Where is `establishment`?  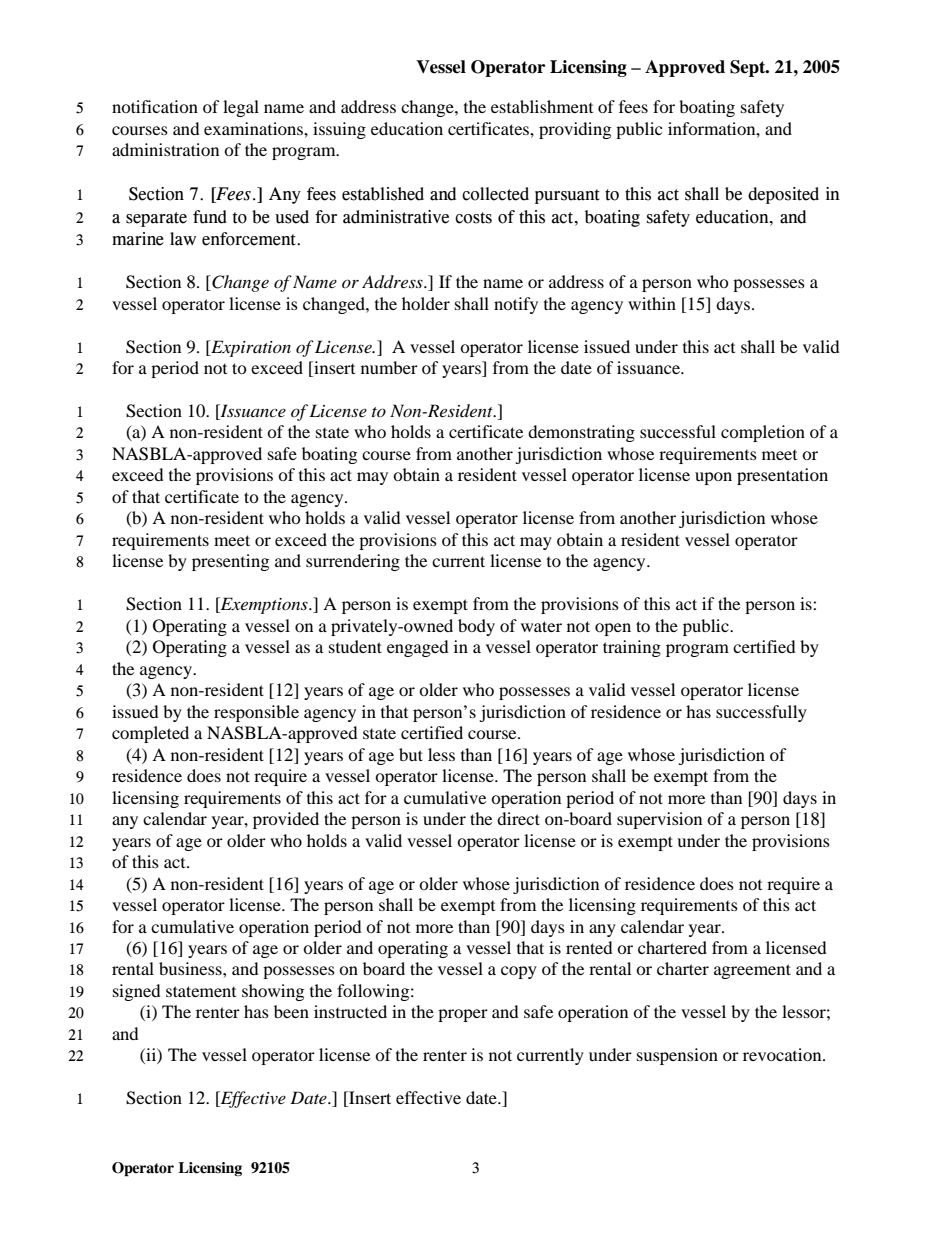 establishment is located at coordinates (542, 106).
